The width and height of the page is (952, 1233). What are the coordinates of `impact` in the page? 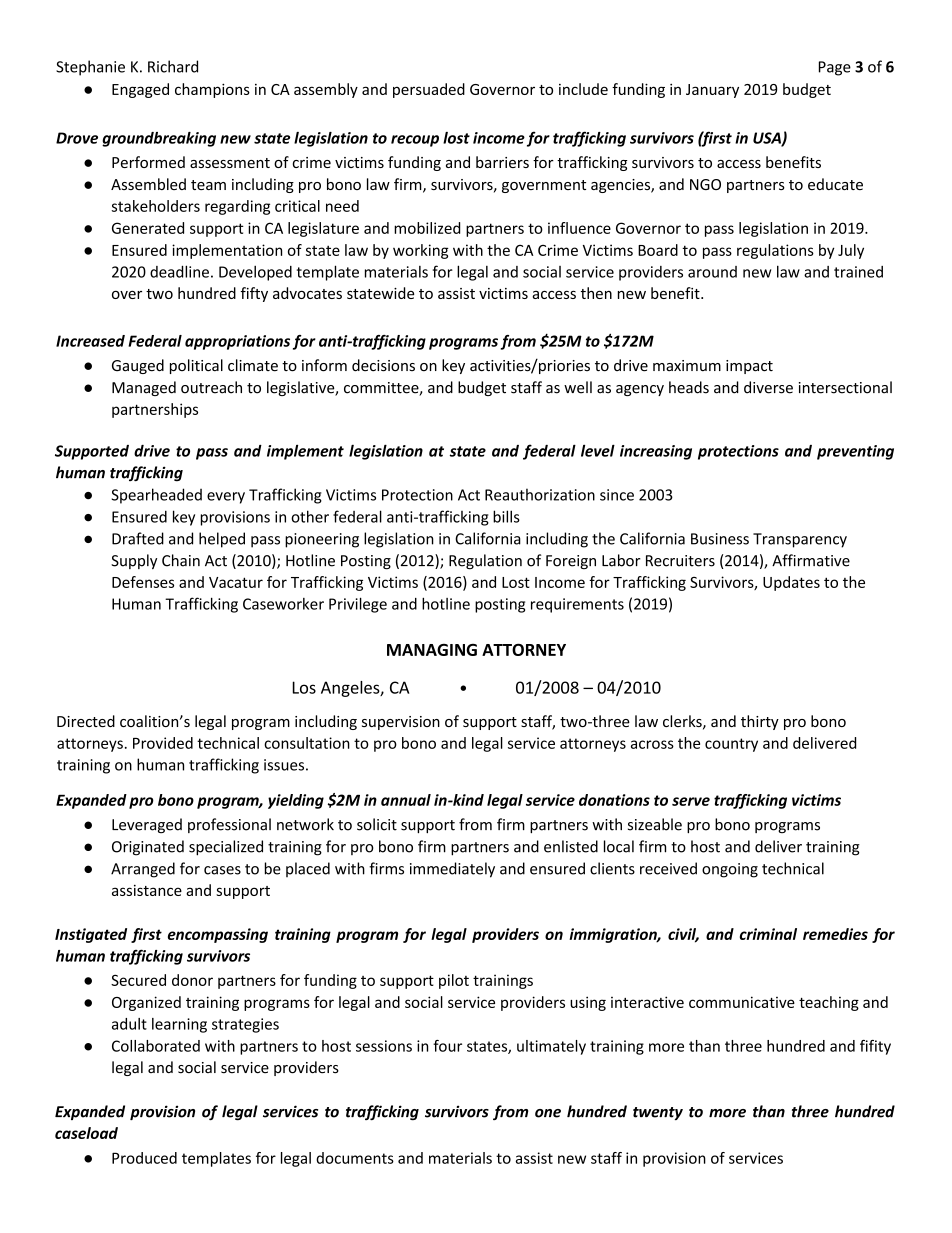 It's located at (749, 367).
